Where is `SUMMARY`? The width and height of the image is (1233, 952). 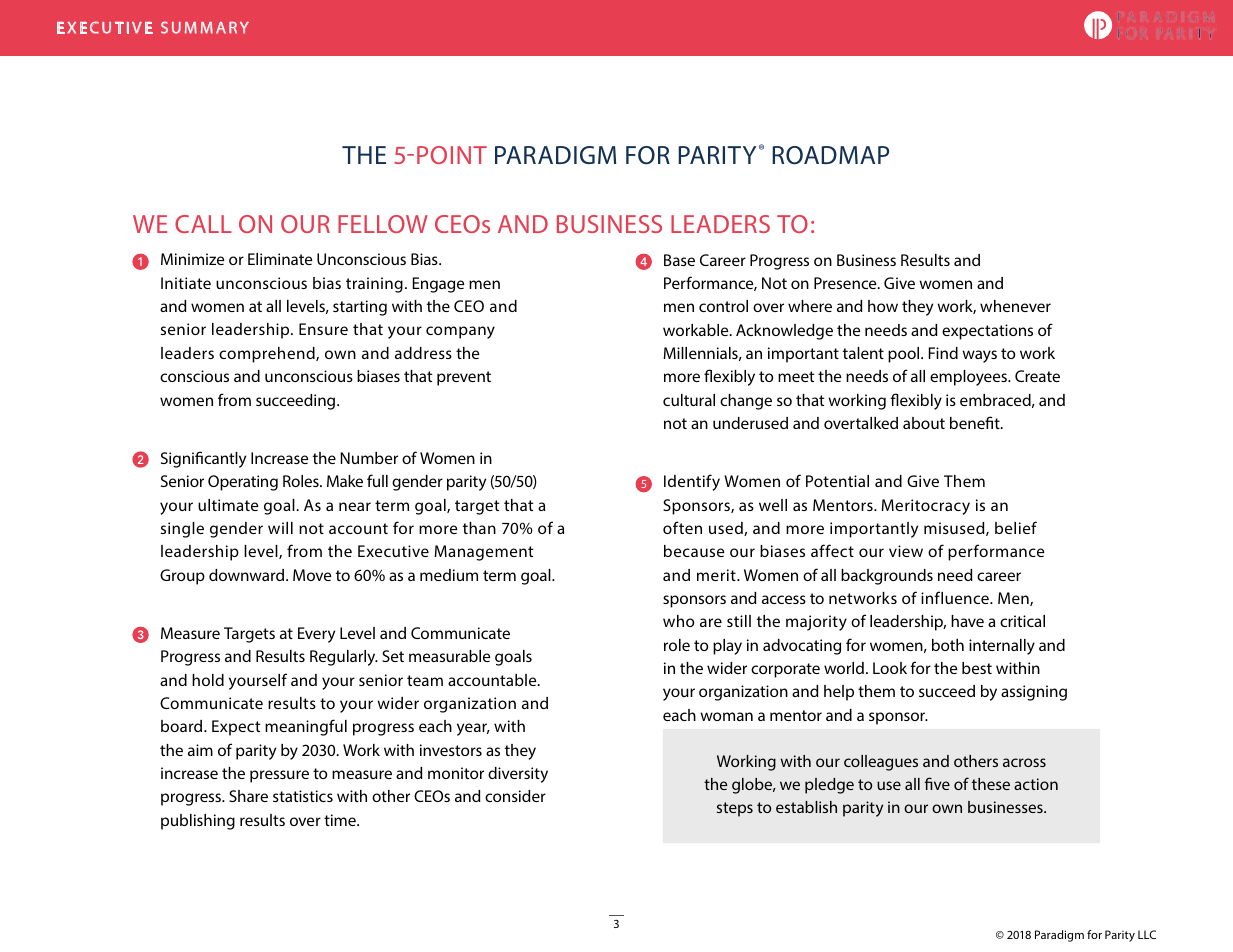
SUMMARY is located at coordinates (205, 27).
